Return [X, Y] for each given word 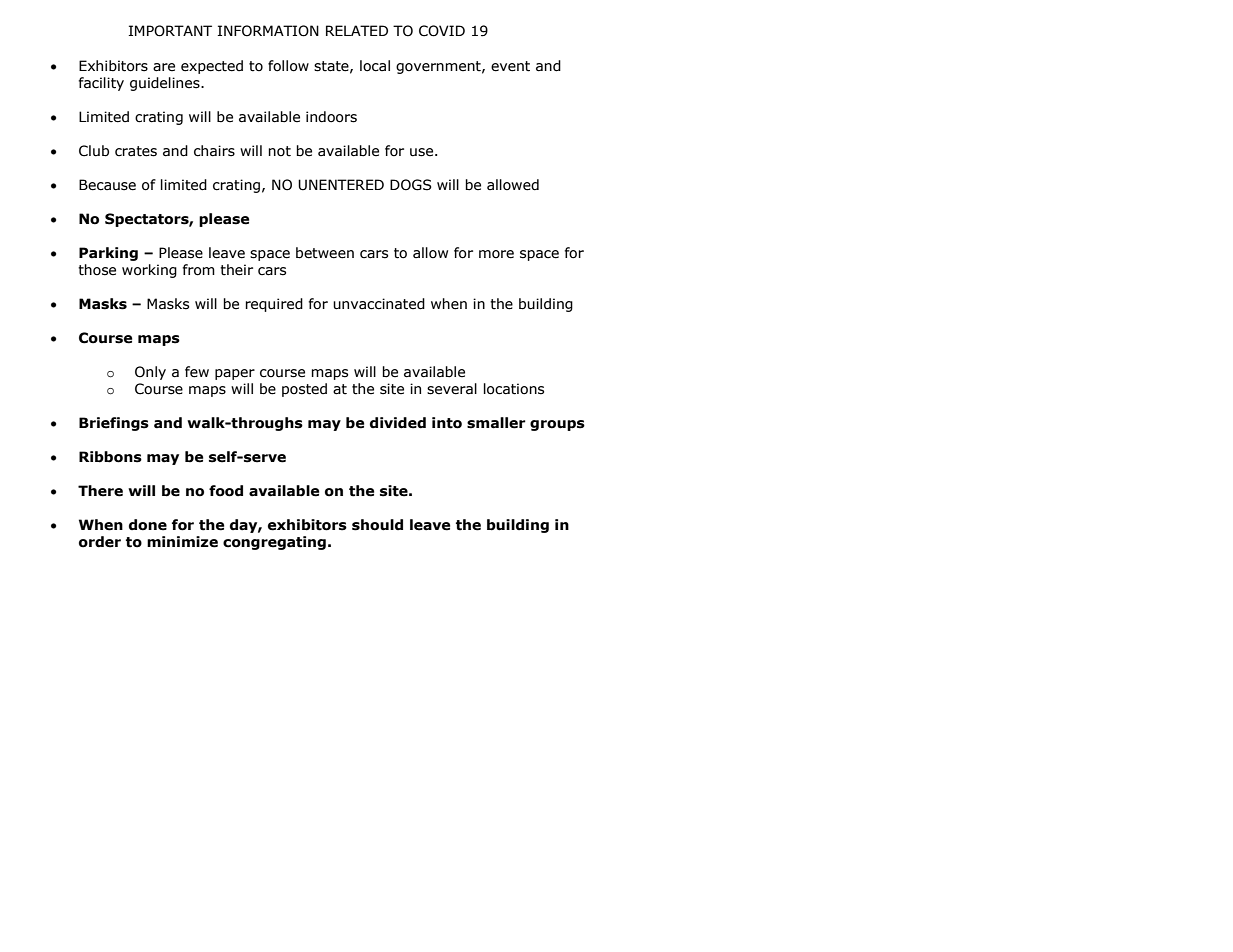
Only [150, 373]
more [496, 254]
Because [107, 185]
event [510, 66]
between [325, 253]
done [148, 525]
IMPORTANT [170, 31]
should [377, 525]
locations [514, 389]
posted [304, 390]
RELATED [357, 30]
